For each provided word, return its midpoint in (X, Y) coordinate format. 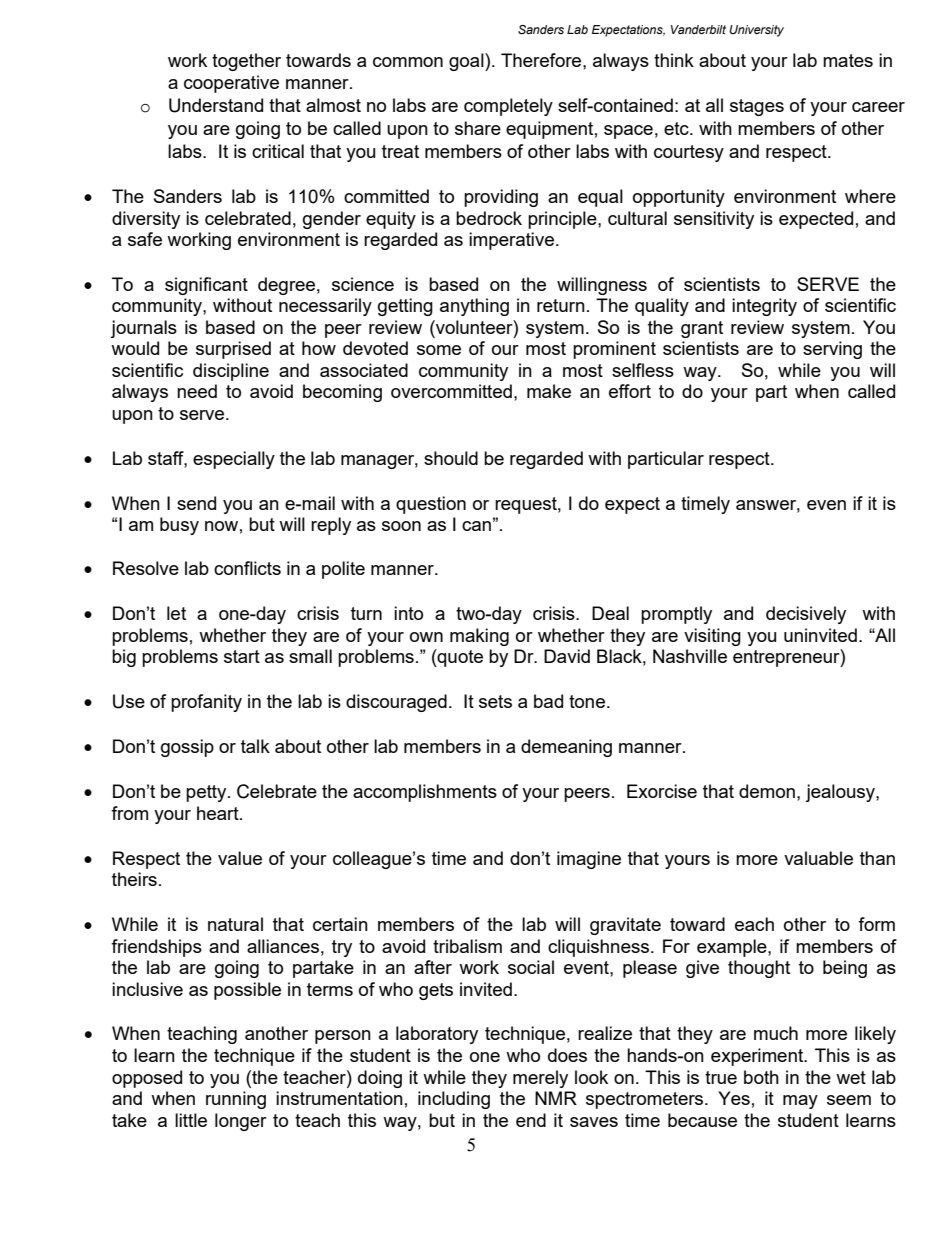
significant (206, 286)
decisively (806, 615)
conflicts (247, 568)
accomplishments (425, 793)
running (236, 1100)
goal (467, 62)
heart (219, 813)
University (756, 31)
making (479, 637)
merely (540, 1079)
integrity (764, 307)
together (246, 62)
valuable (818, 858)
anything (474, 307)
